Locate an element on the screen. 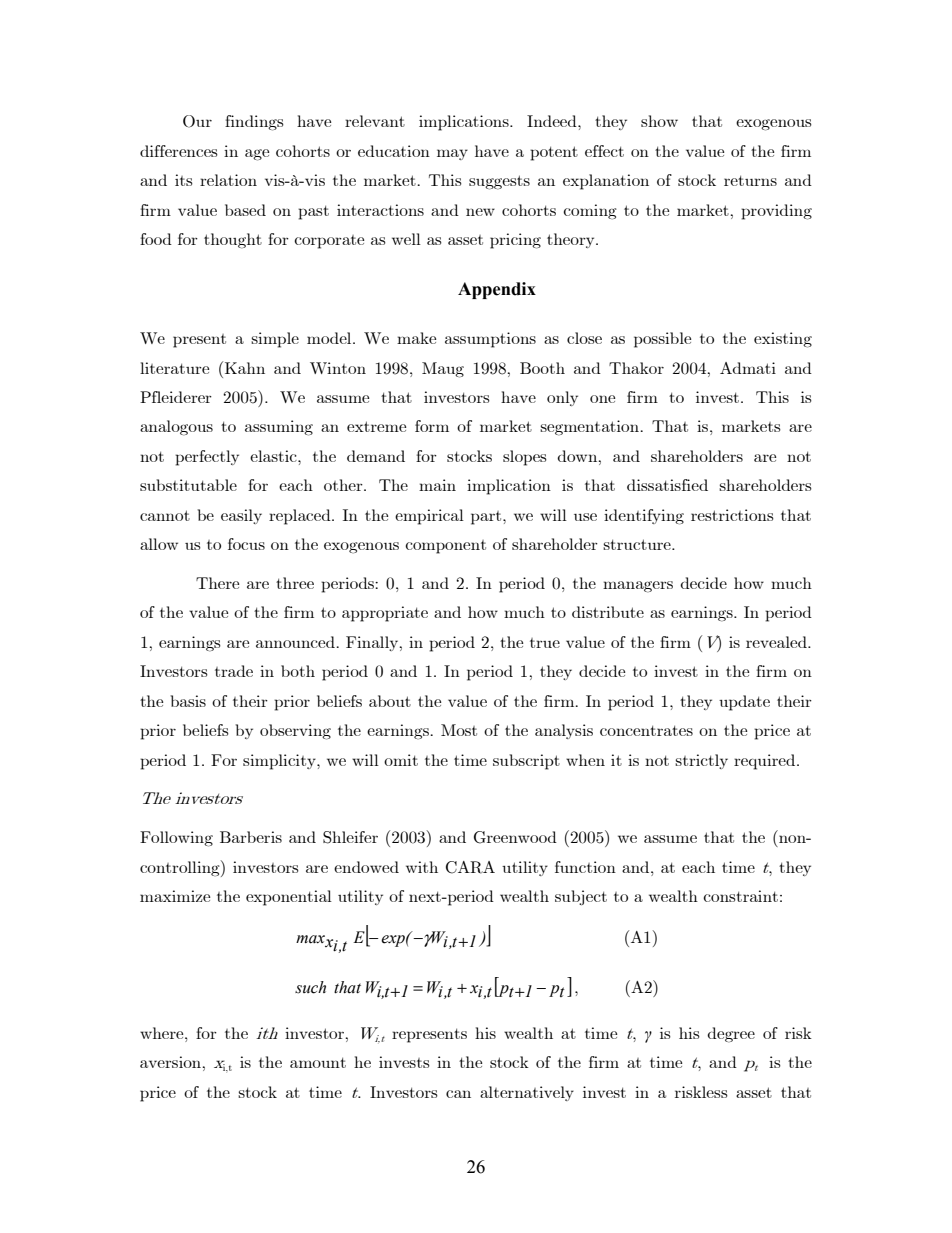  constraint is located at coordinates (740, 896).
